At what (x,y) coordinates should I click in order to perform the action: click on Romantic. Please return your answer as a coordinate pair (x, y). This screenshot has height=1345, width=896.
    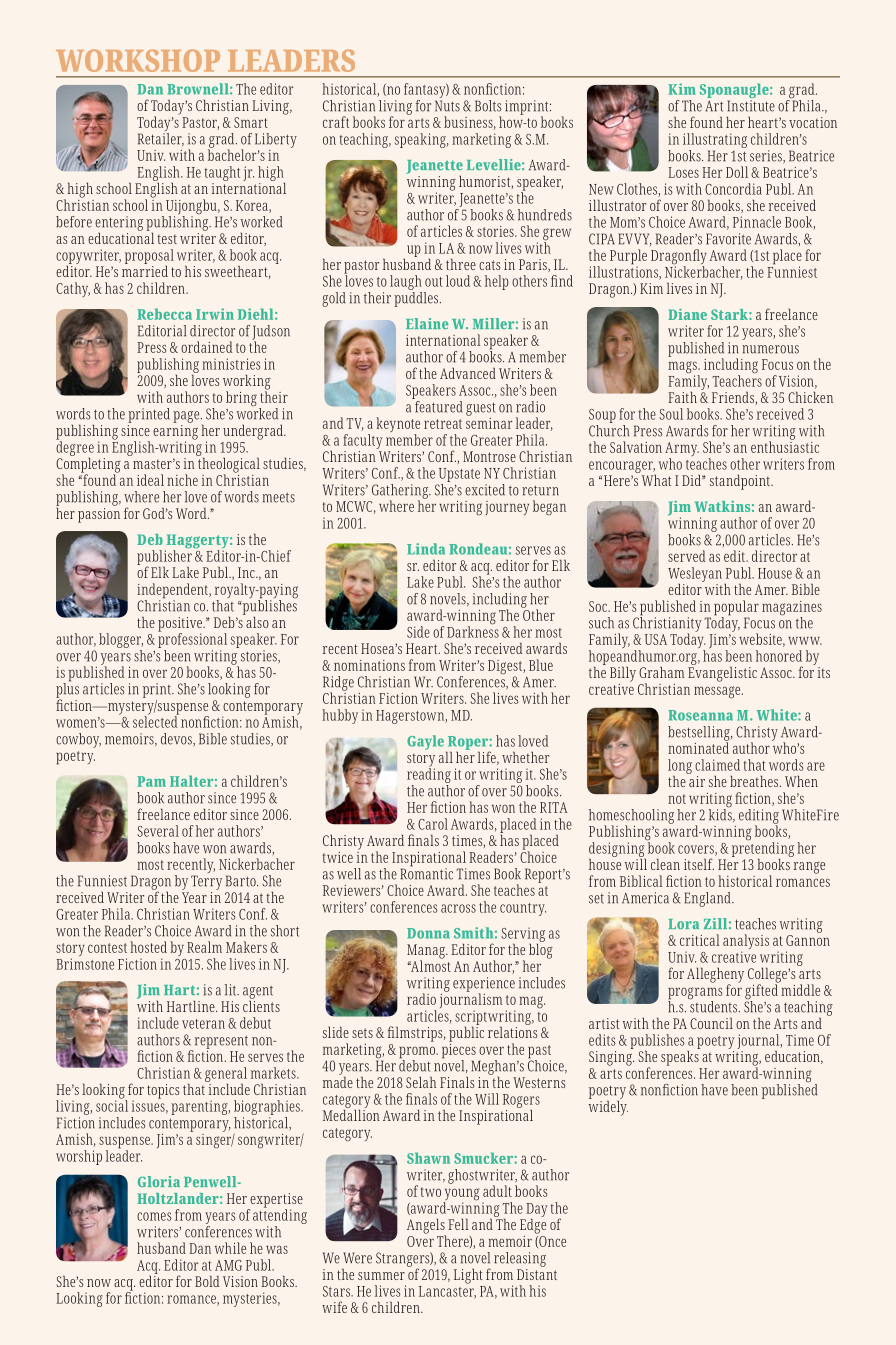
    Looking at the image, I should click on (426, 873).
